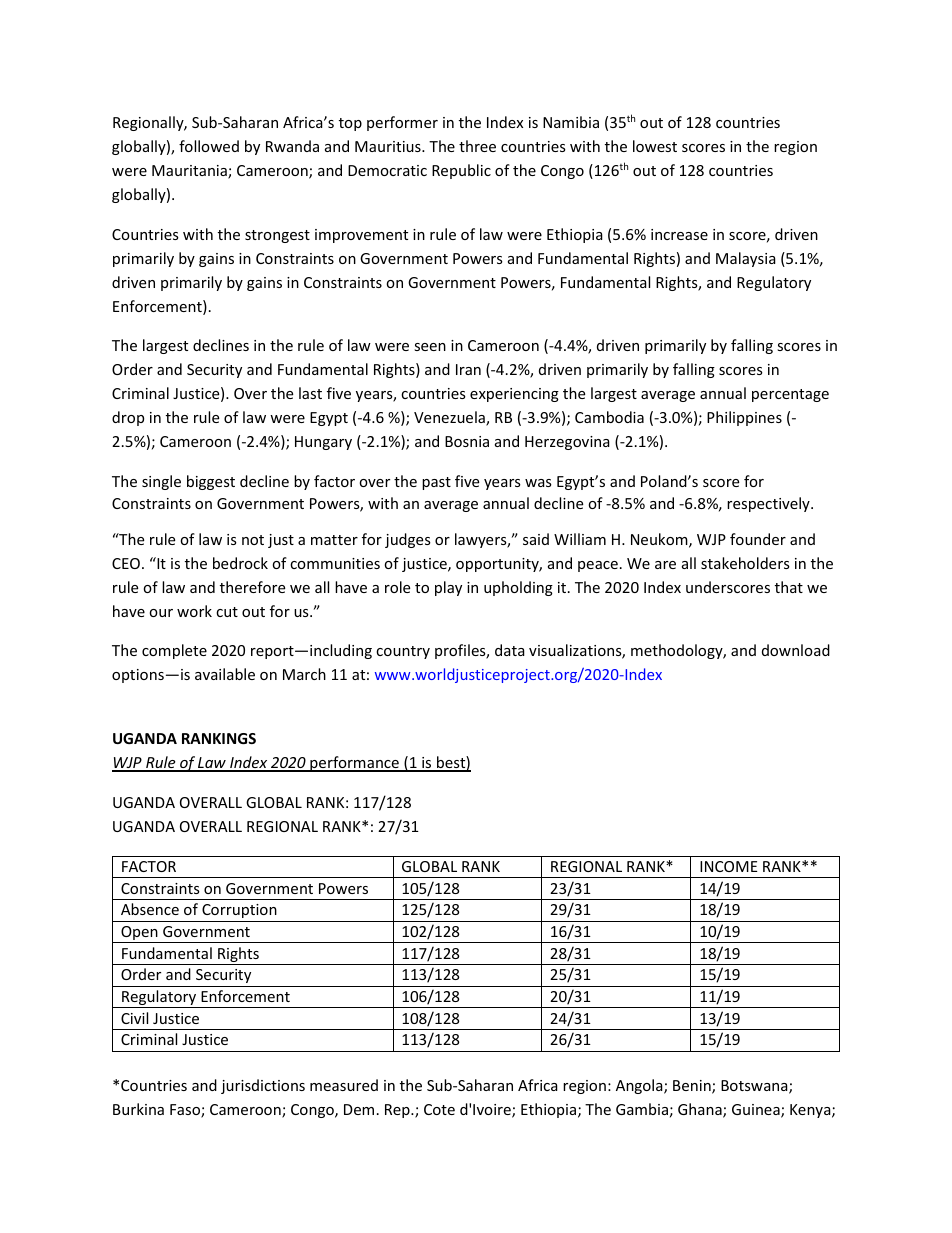 The height and width of the page is (1233, 952). Describe the element at coordinates (693, 1087) in the page. I see `Benin` at that location.
